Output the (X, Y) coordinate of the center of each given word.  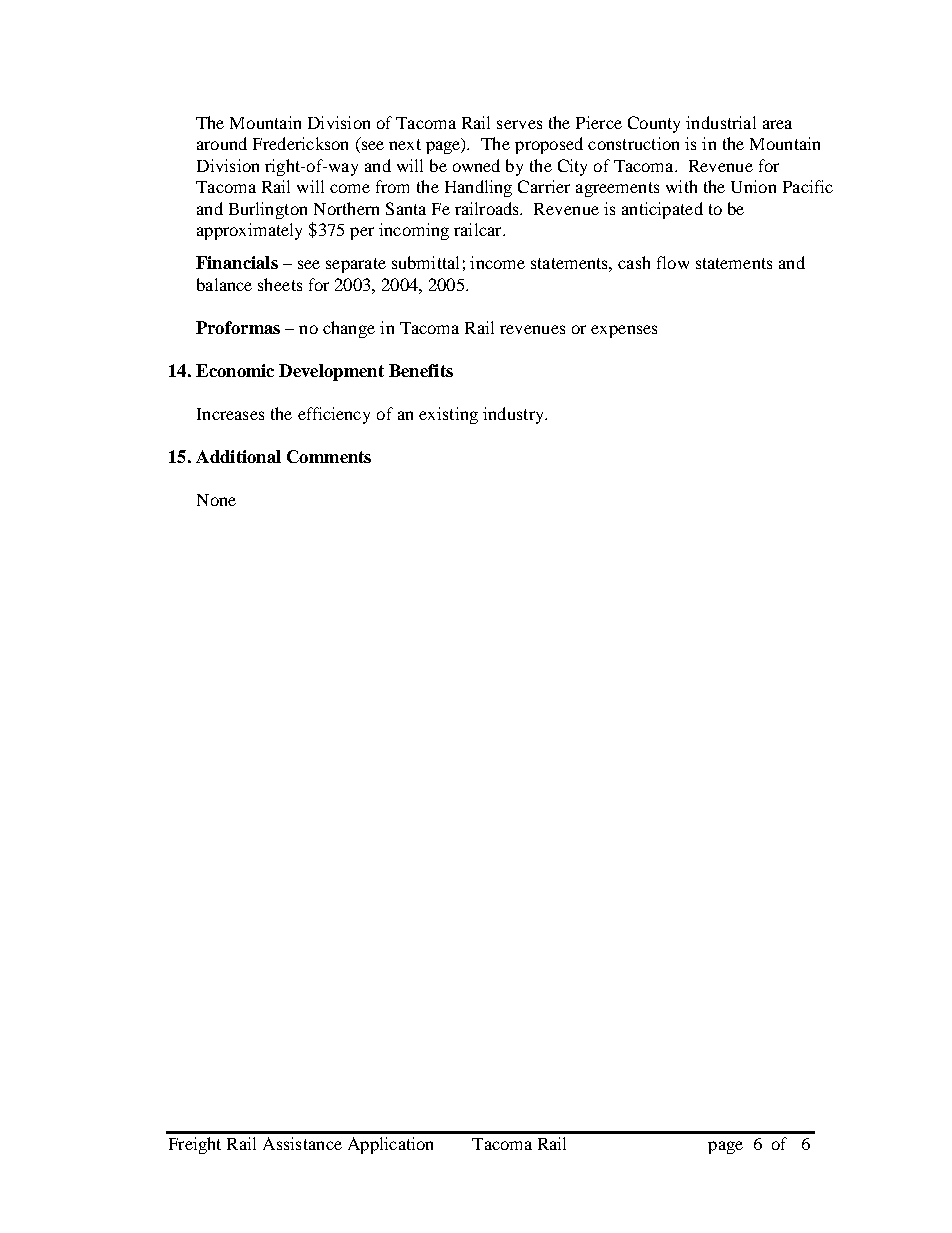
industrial (721, 122)
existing (448, 415)
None (216, 500)
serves (519, 124)
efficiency (334, 415)
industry (514, 415)
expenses (624, 331)
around (222, 143)
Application (390, 1145)
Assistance (302, 1143)
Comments (329, 456)
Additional (238, 456)
